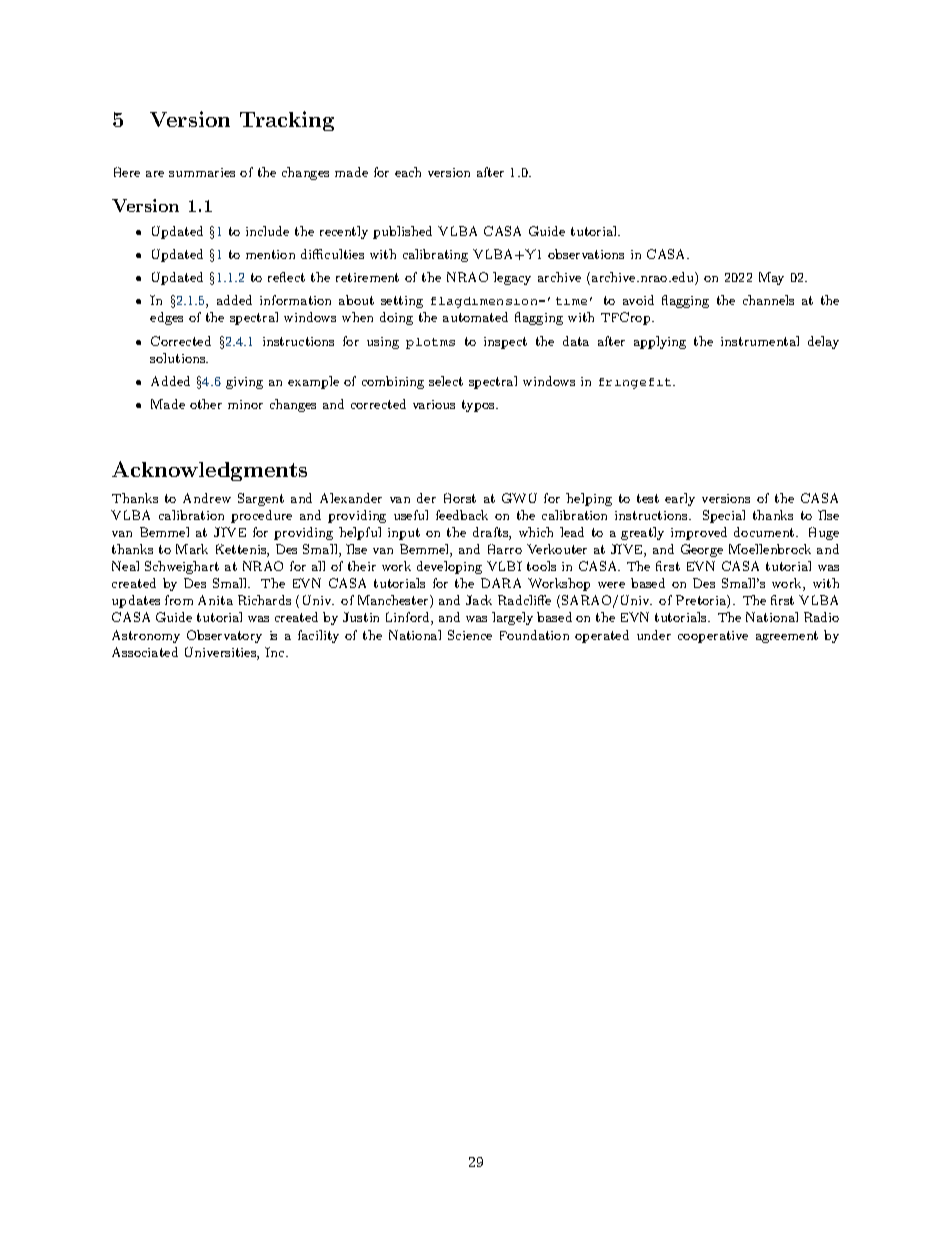 The width and height of the page is (952, 1233). I want to click on each, so click(408, 172).
